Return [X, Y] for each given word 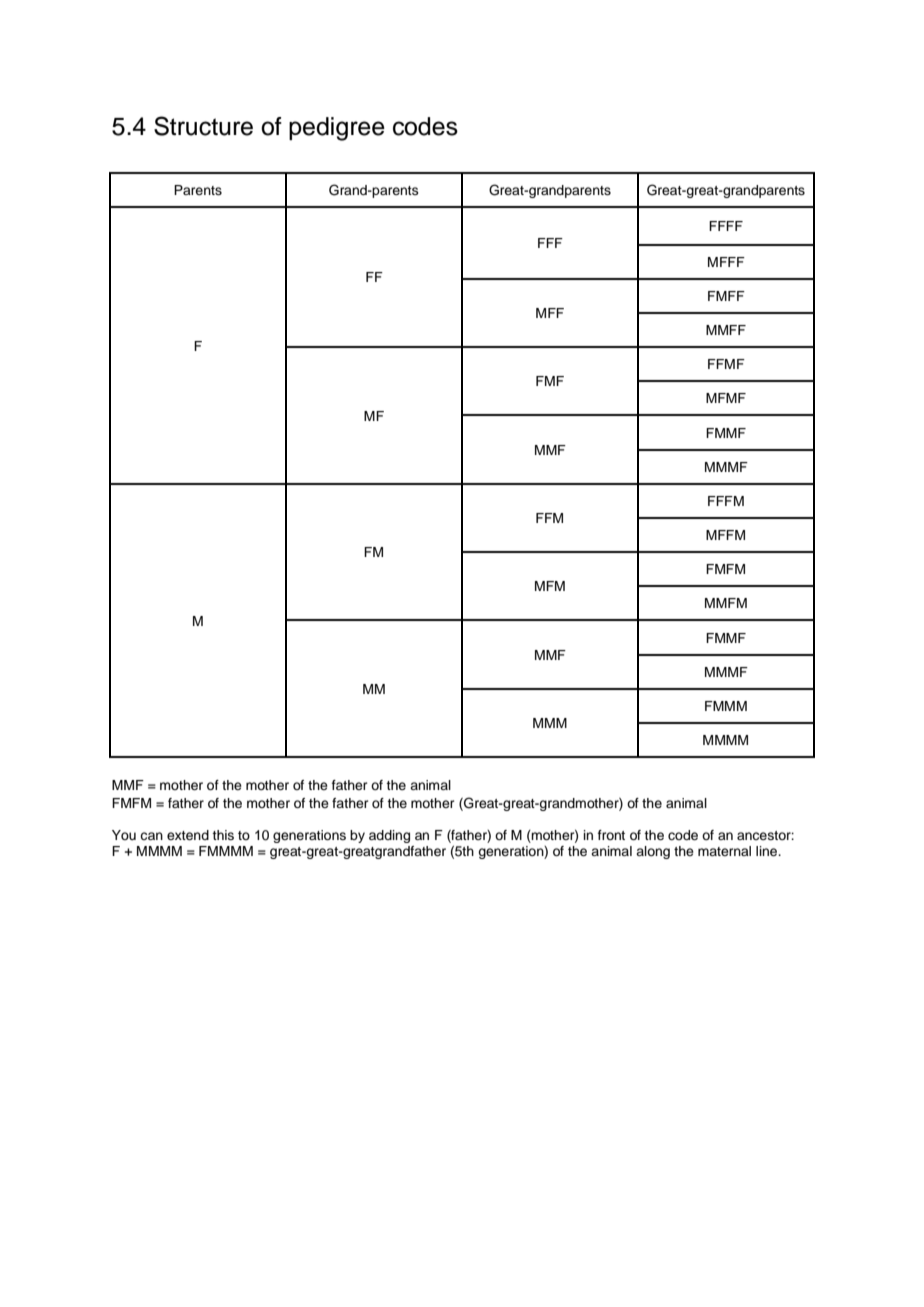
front [611, 835]
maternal [724, 851]
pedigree [337, 129]
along [653, 852]
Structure [203, 126]
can [151, 836]
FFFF [726, 226]
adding [389, 836]
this [223, 835]
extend [188, 835]
